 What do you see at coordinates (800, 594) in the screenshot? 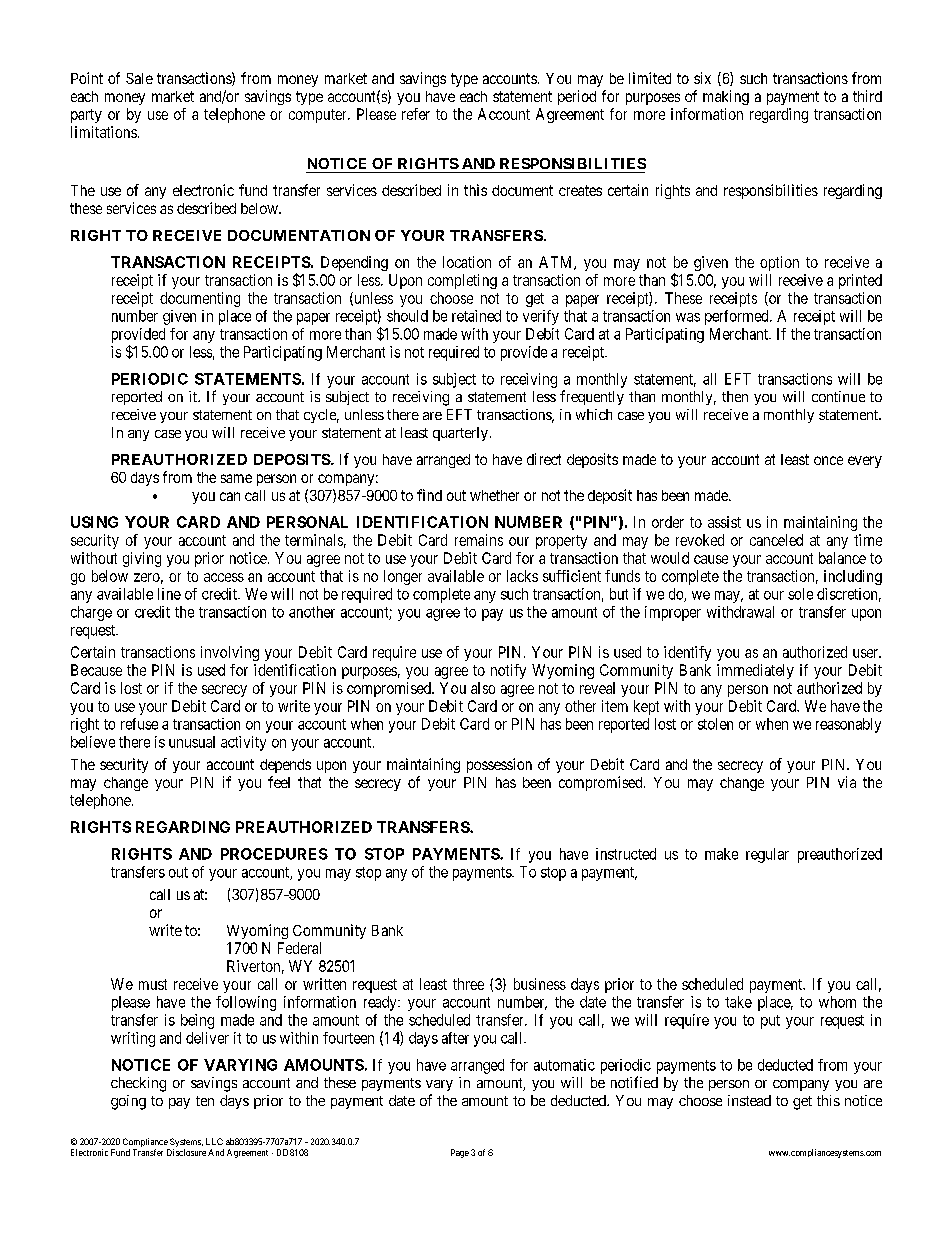
I see `sole` at bounding box center [800, 594].
